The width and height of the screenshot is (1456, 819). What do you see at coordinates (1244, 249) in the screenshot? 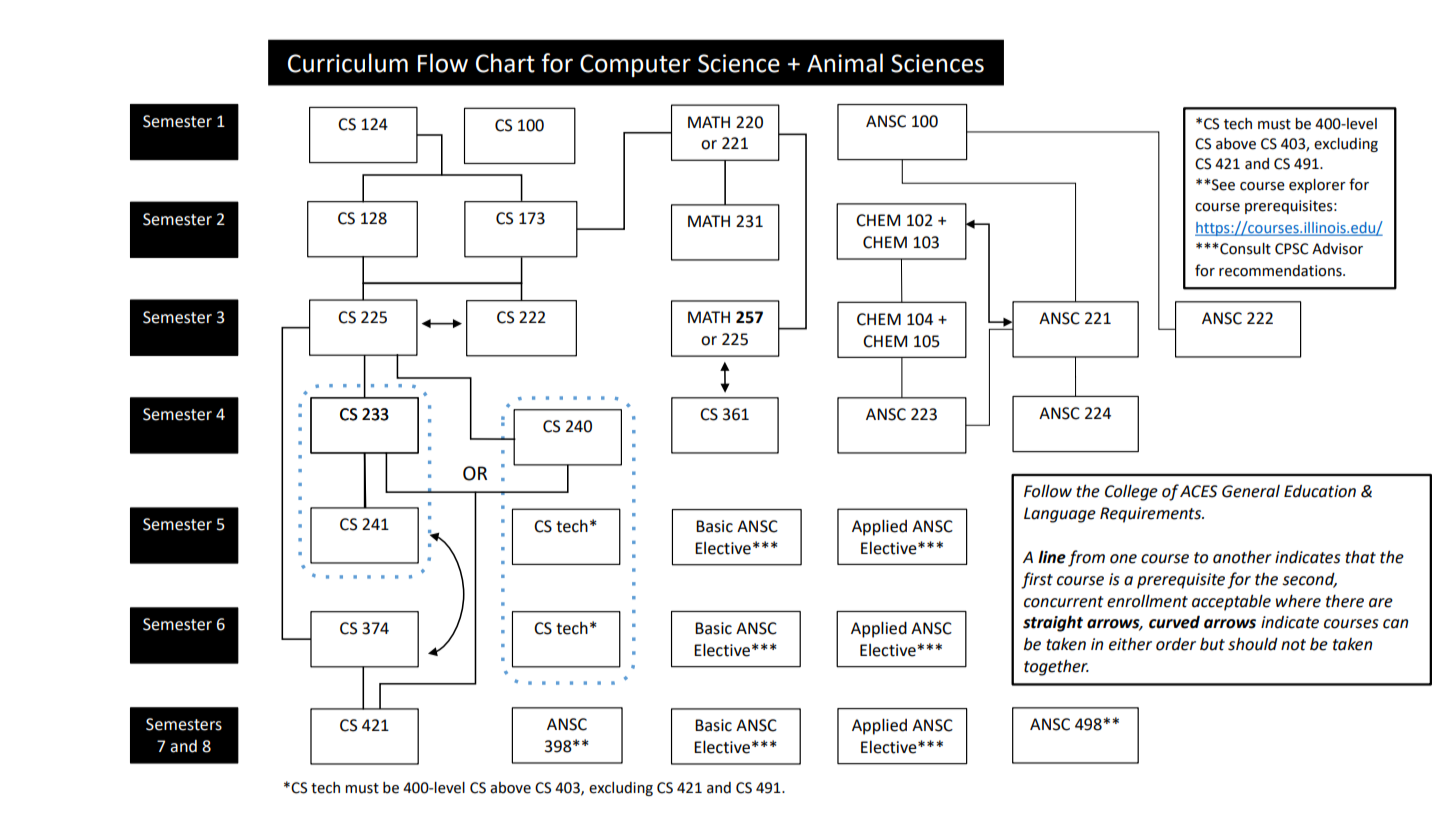
I see `Consult` at bounding box center [1244, 249].
